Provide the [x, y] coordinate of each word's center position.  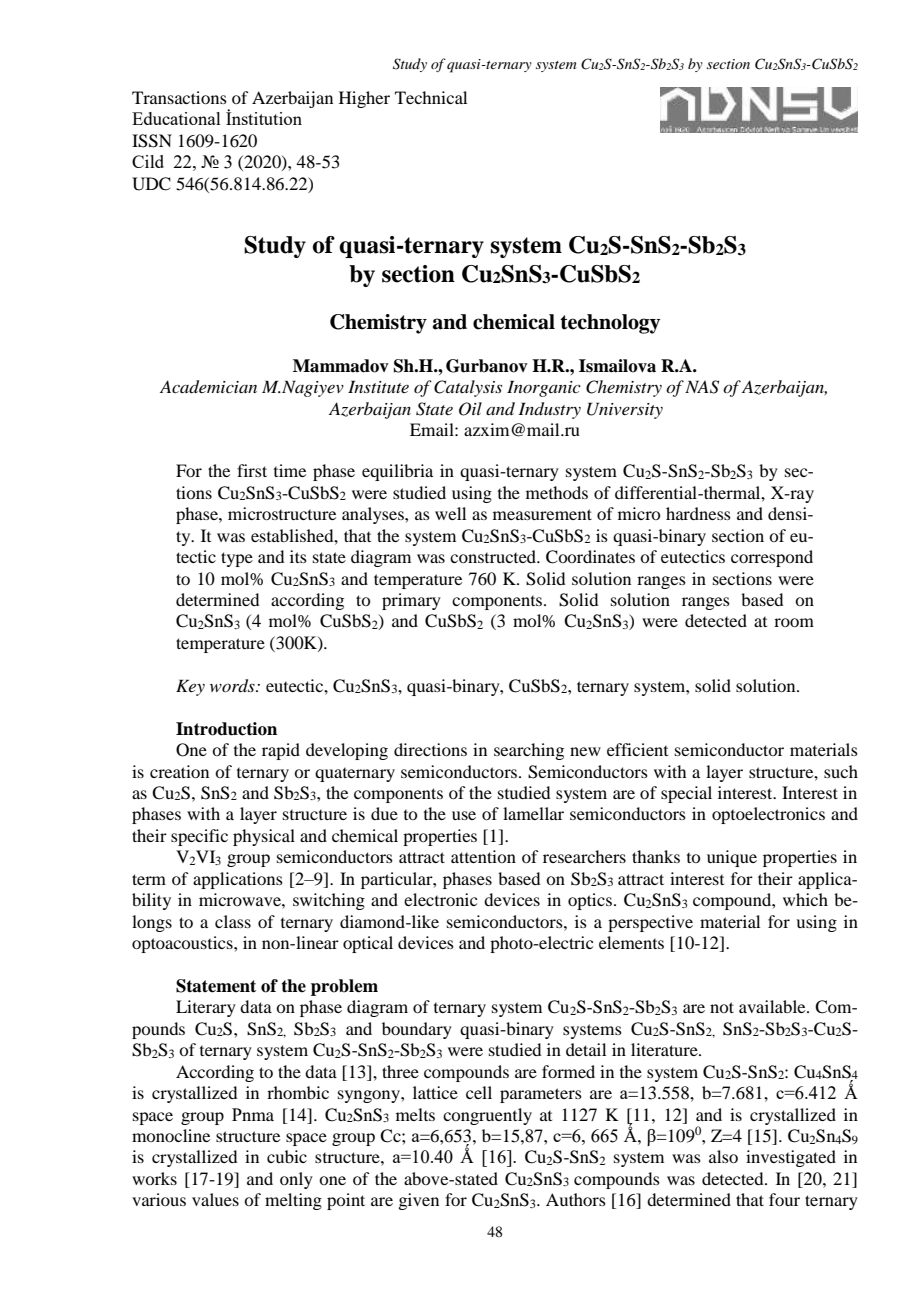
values [215, 1199]
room [794, 622]
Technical [431, 97]
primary [411, 601]
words [233, 686]
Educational [176, 118]
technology [610, 324]
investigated [791, 1158]
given [418, 1201]
